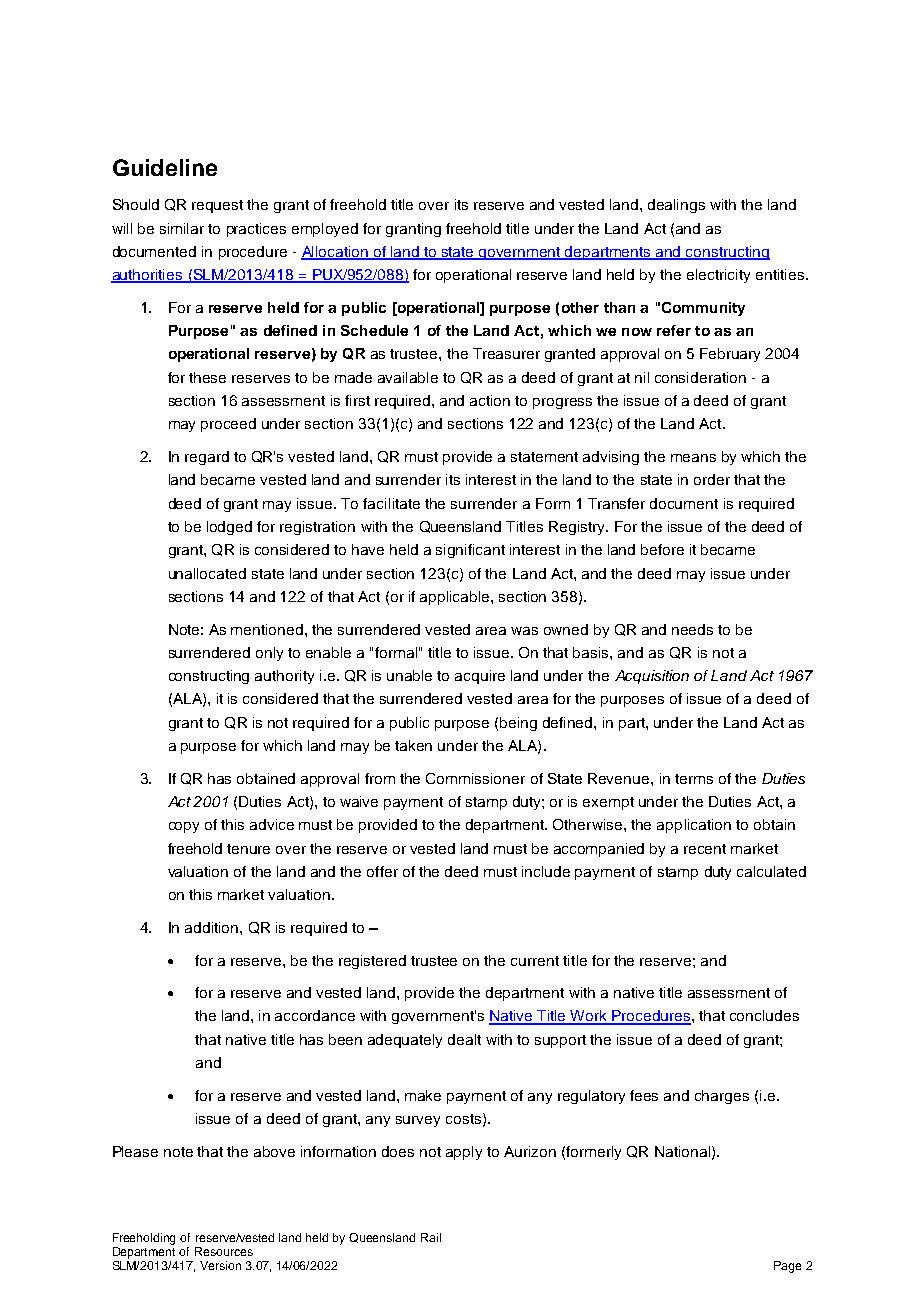 The height and width of the screenshot is (1308, 924). I want to click on addition, so click(213, 927).
